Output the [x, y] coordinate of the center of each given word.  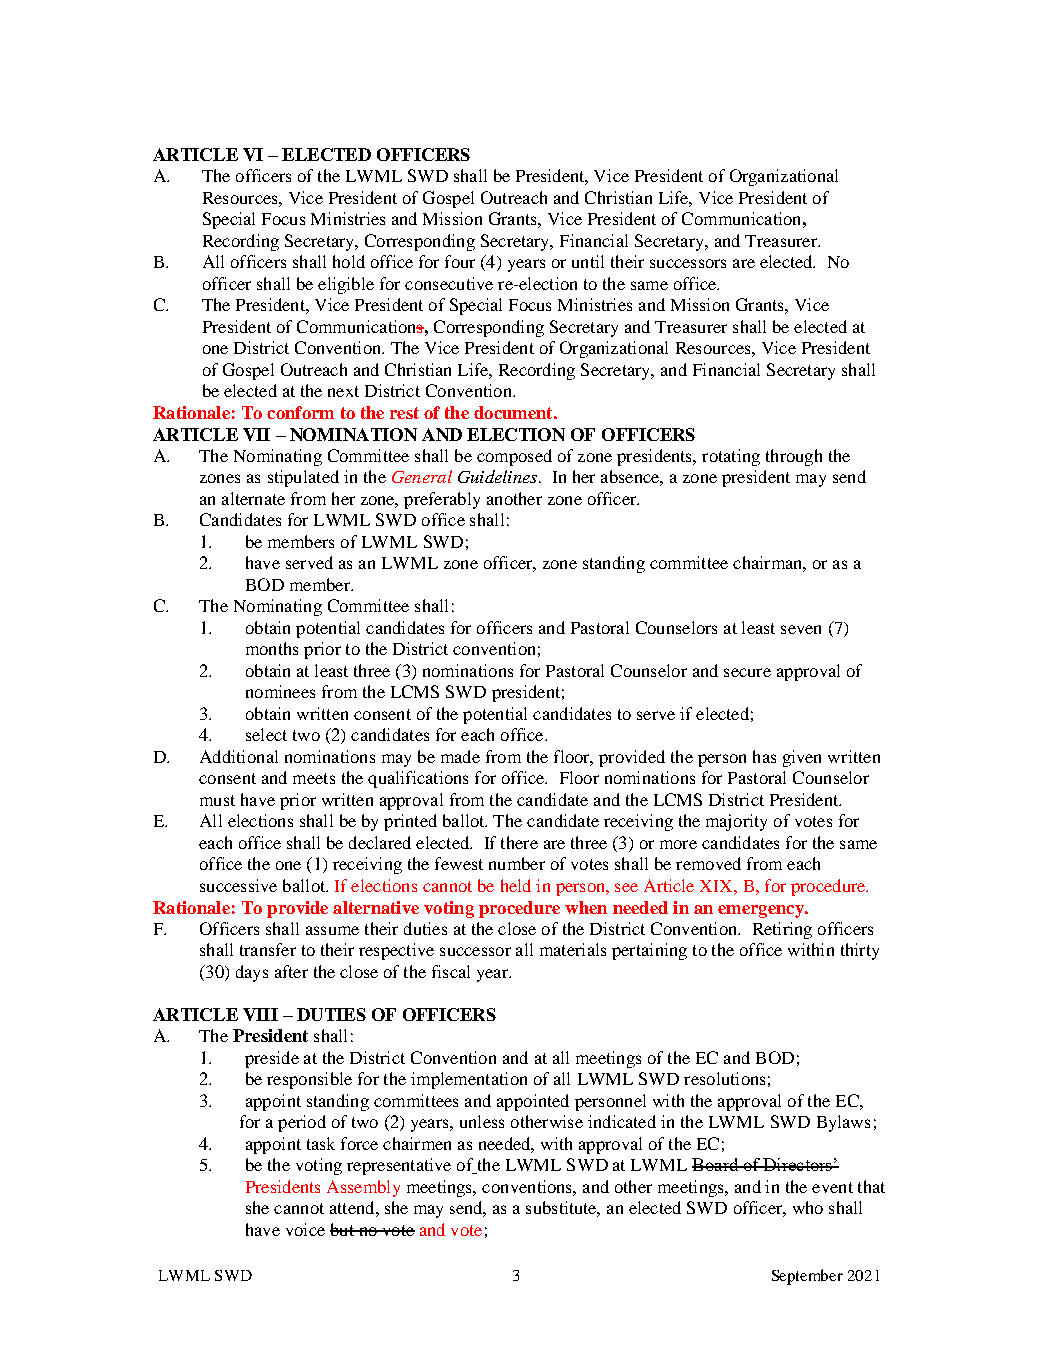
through [794, 457]
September [807, 1277]
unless [482, 1121]
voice [305, 1229]
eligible [346, 285]
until [588, 261]
